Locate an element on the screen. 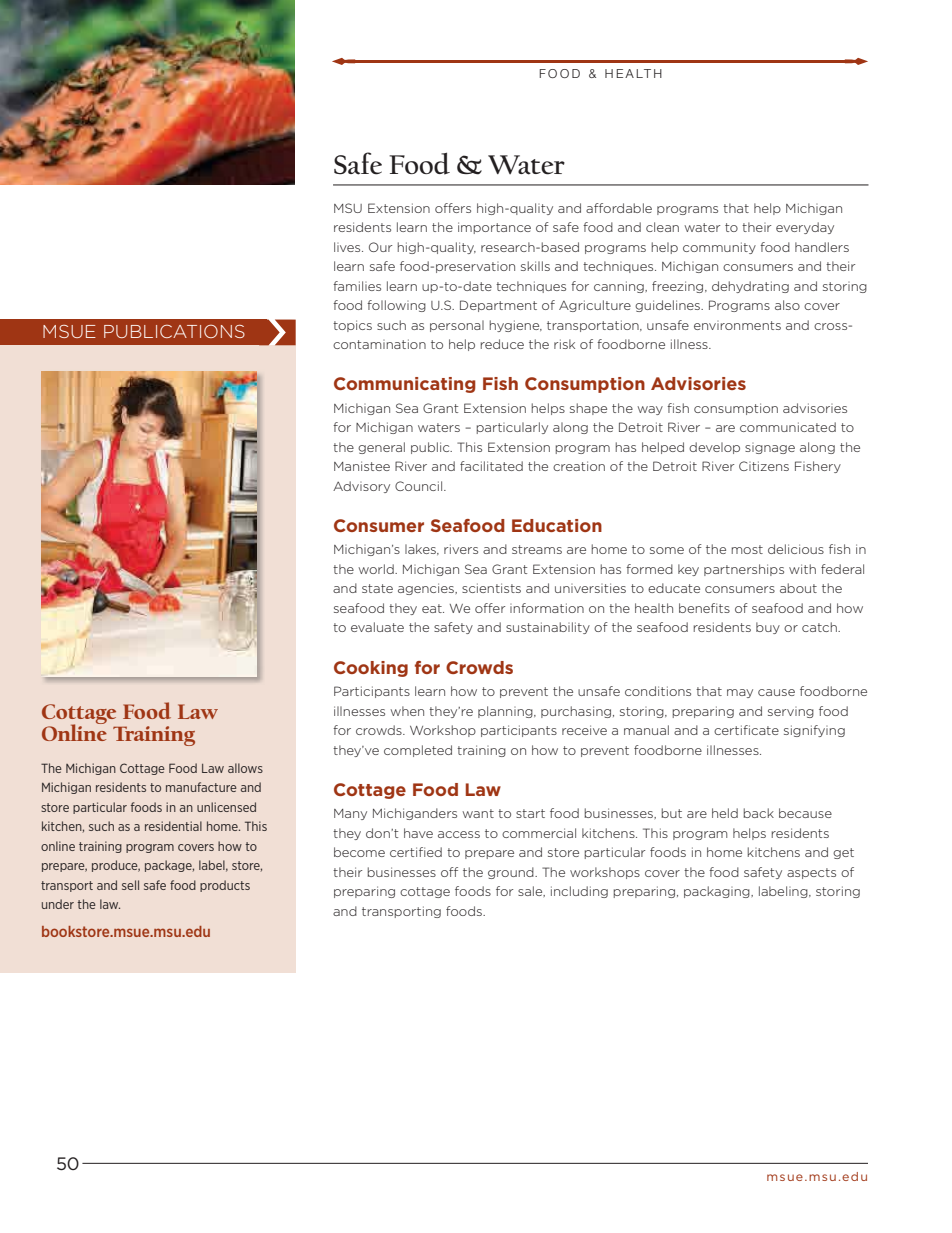 The width and height of the screenshot is (952, 1233). world is located at coordinates (377, 569).
